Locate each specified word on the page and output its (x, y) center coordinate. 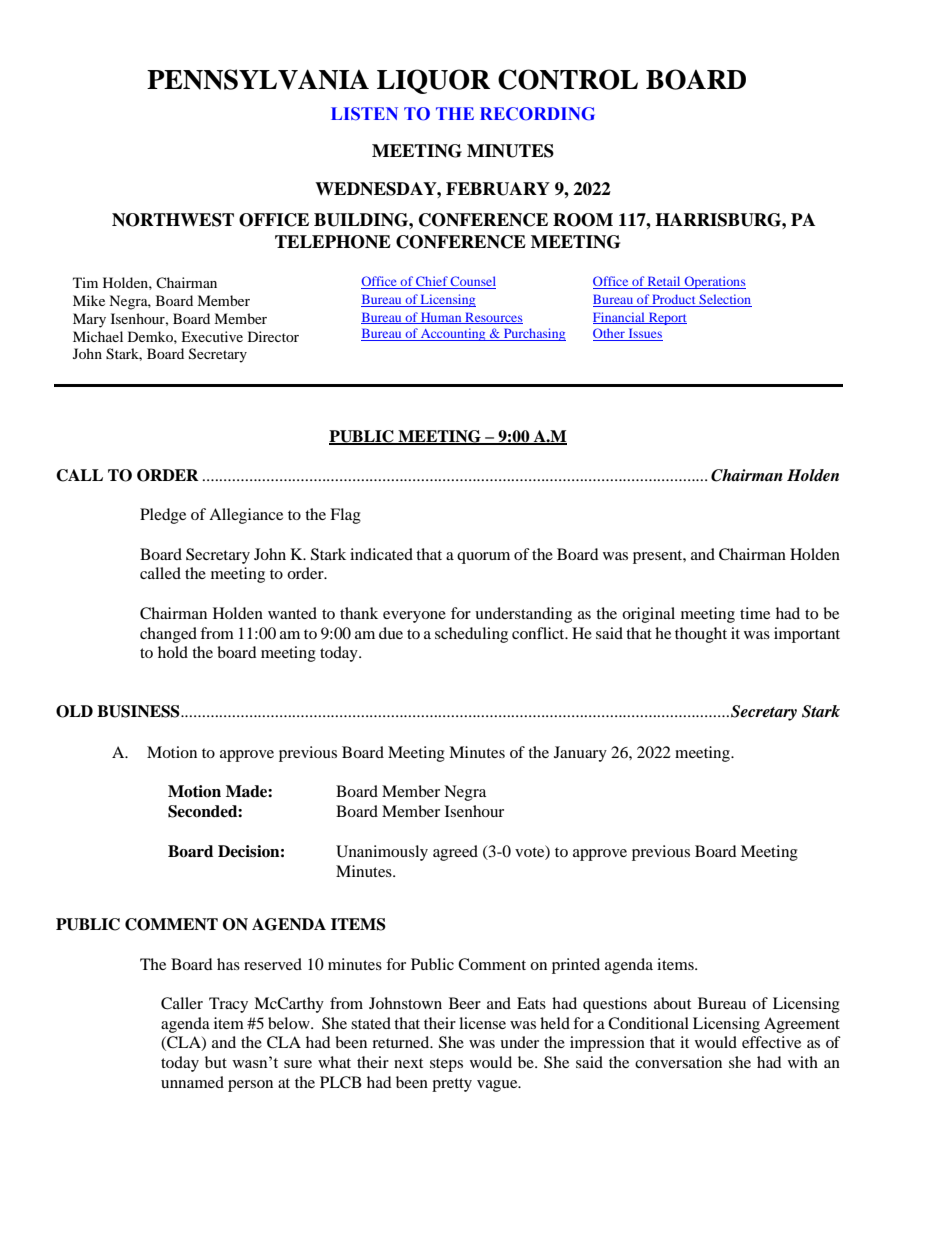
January (580, 754)
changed (168, 635)
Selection (724, 300)
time (755, 613)
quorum (483, 558)
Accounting (453, 334)
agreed (455, 853)
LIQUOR (433, 81)
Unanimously (382, 853)
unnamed (192, 1082)
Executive (212, 336)
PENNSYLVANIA (258, 79)
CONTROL (568, 79)
